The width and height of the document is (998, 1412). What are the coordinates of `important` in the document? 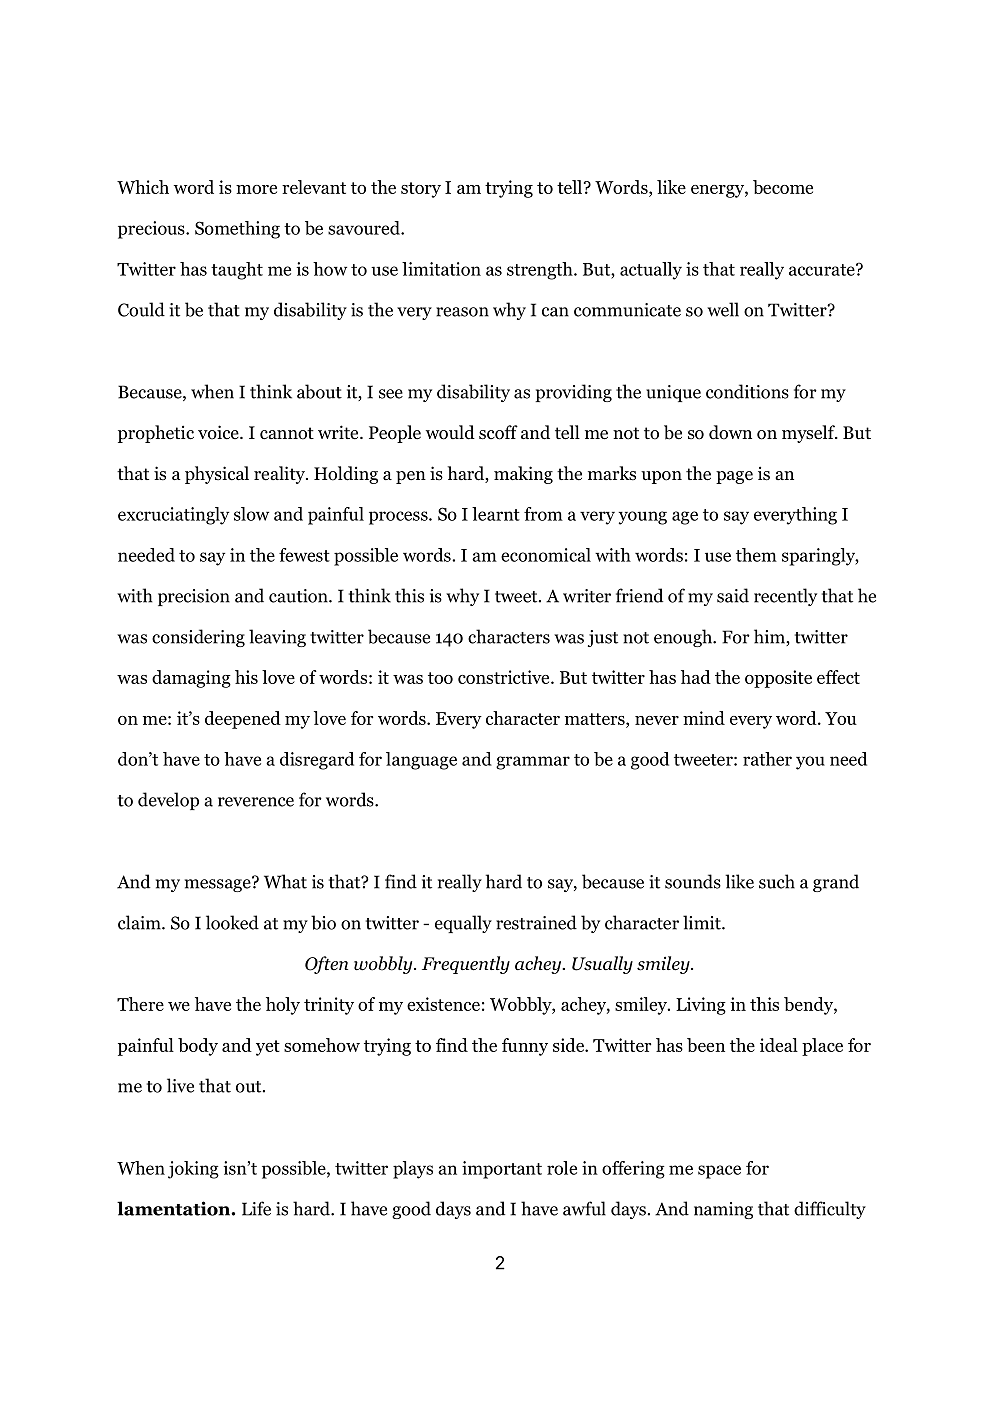 It's located at (502, 1170).
